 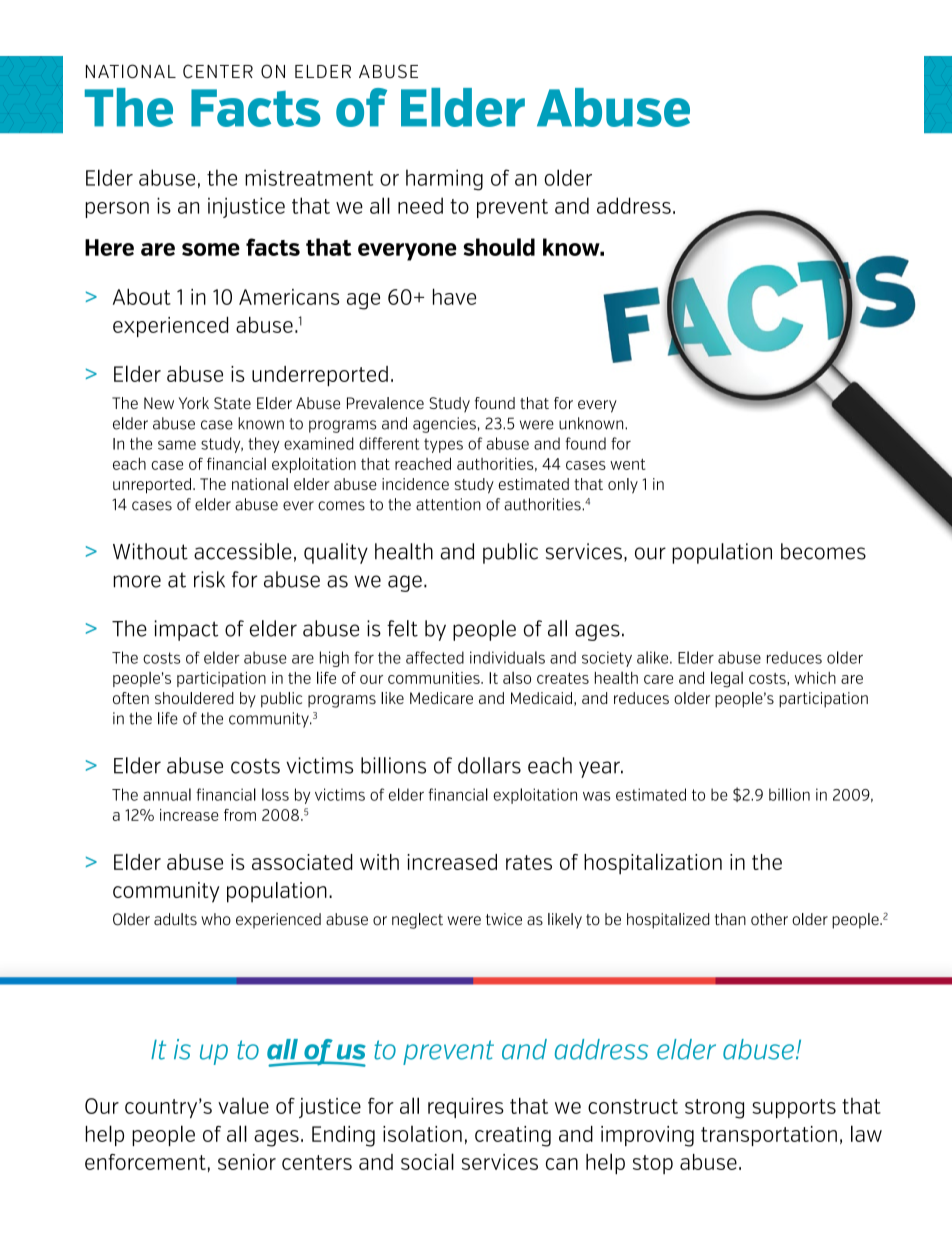 I want to click on have, so click(x=454, y=296).
